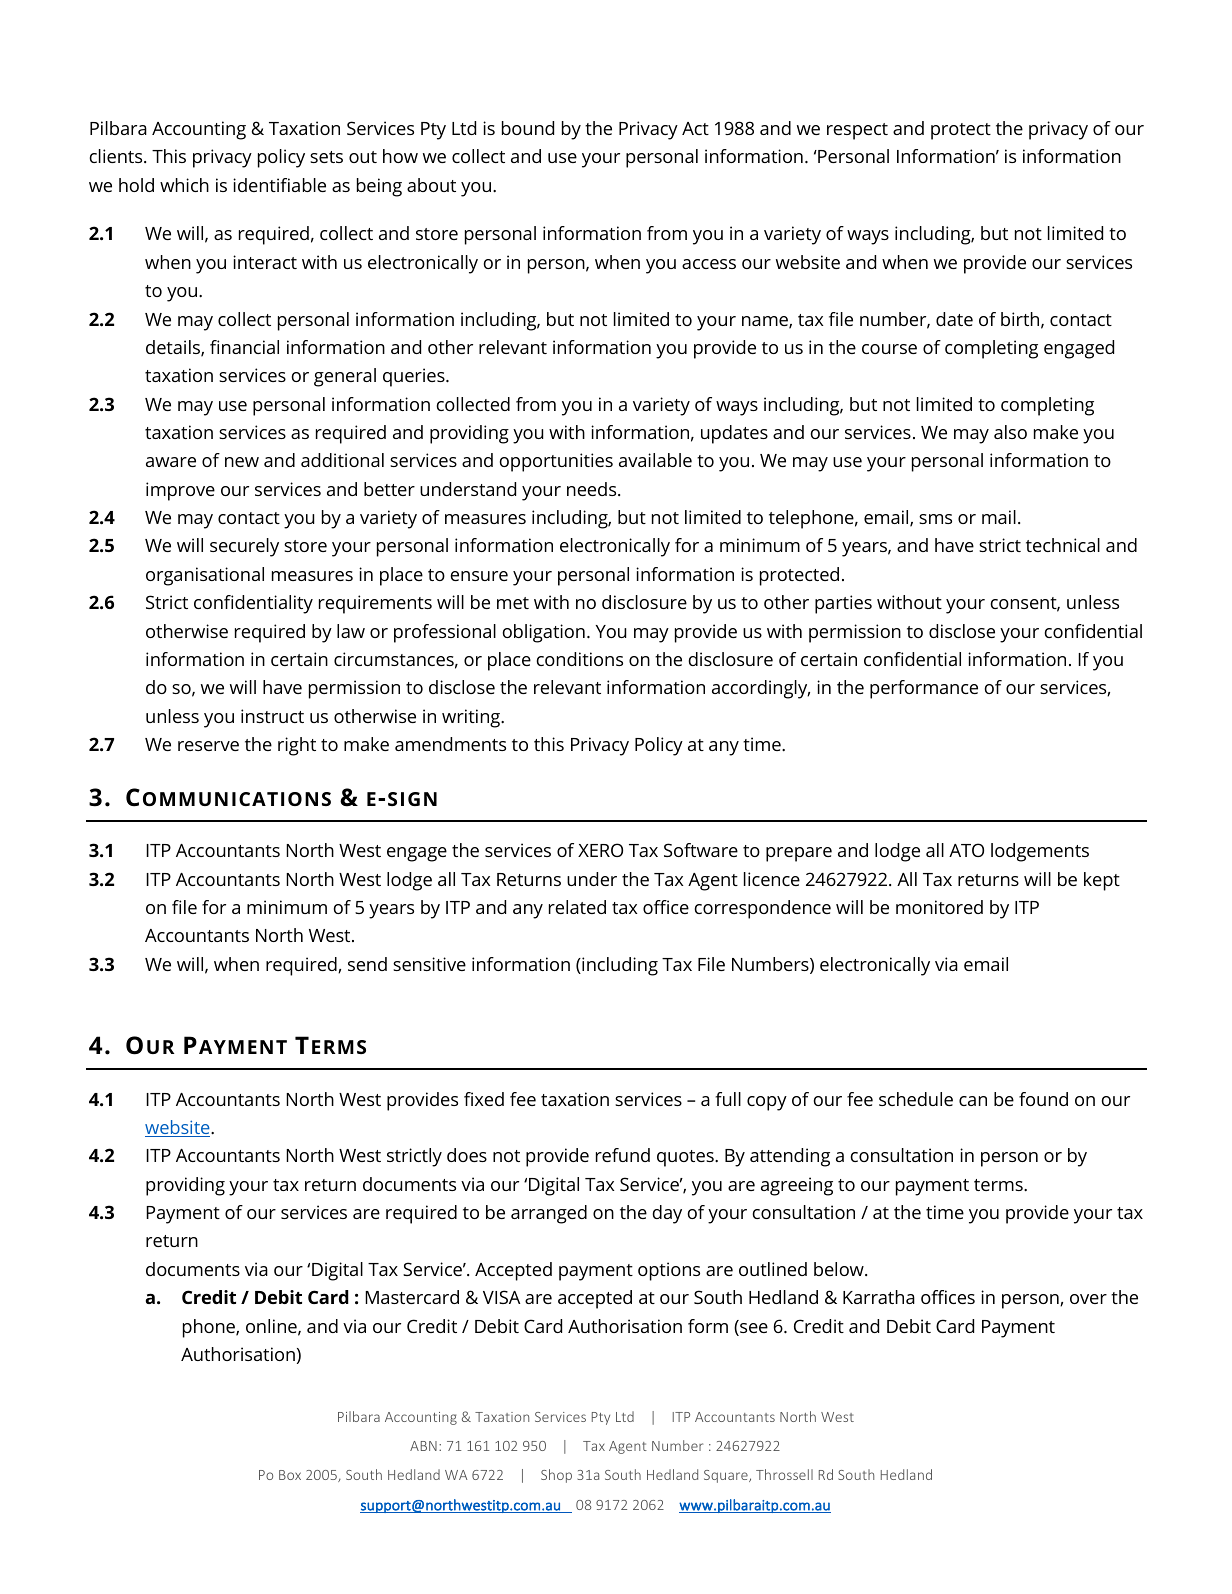 The width and height of the document is (1232, 1594). Describe the element at coordinates (367, 964) in the document. I see `send` at that location.
